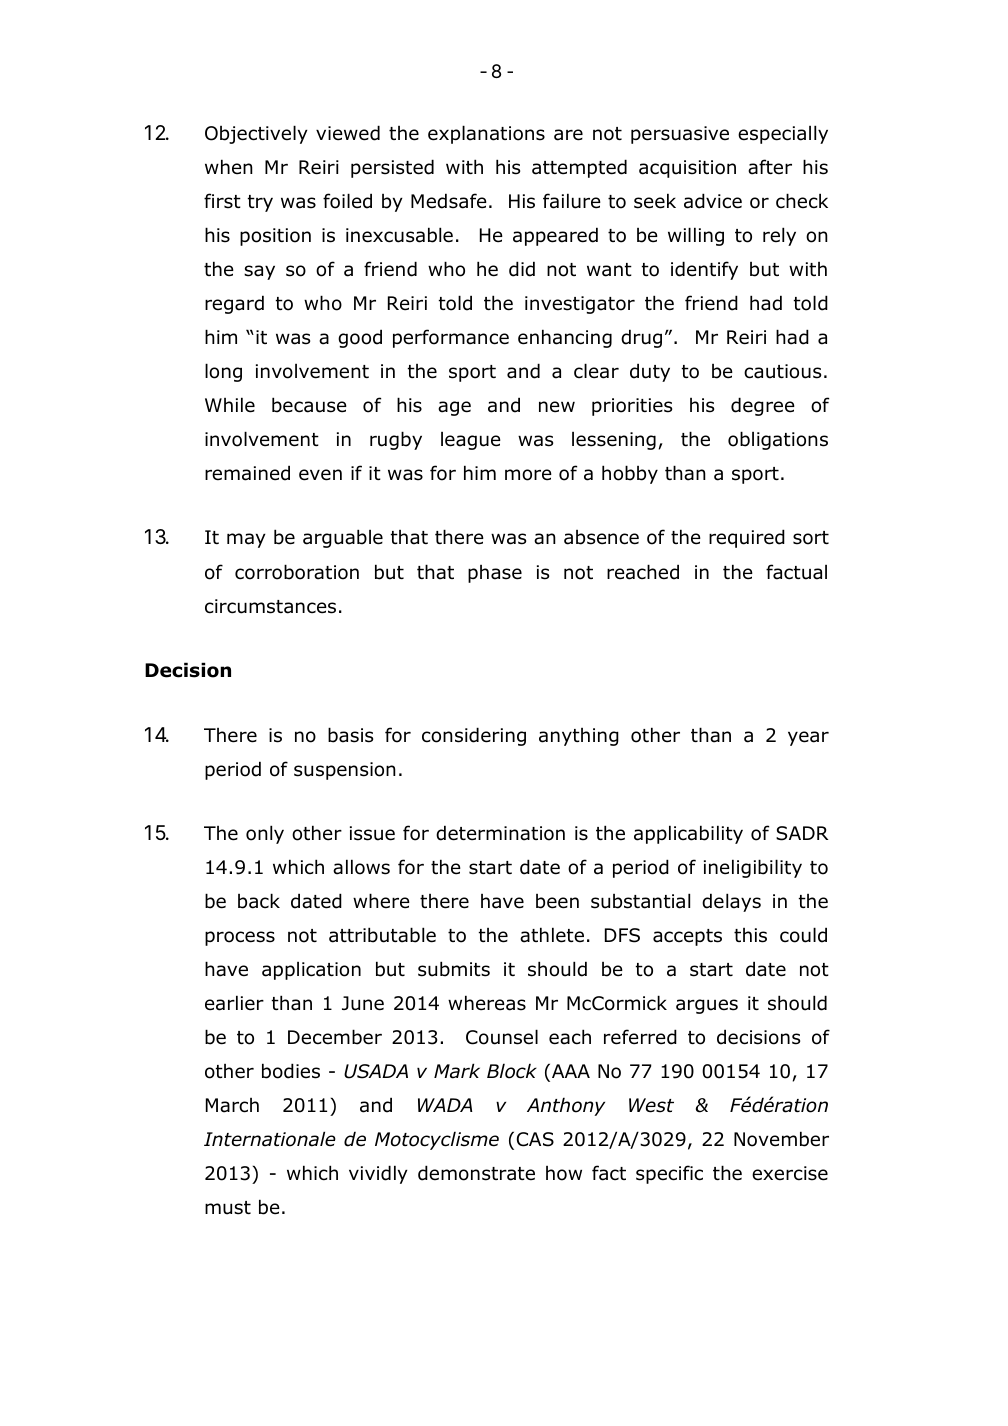 This page has width=1008, height=1426. I want to click on circumstances, so click(270, 606).
